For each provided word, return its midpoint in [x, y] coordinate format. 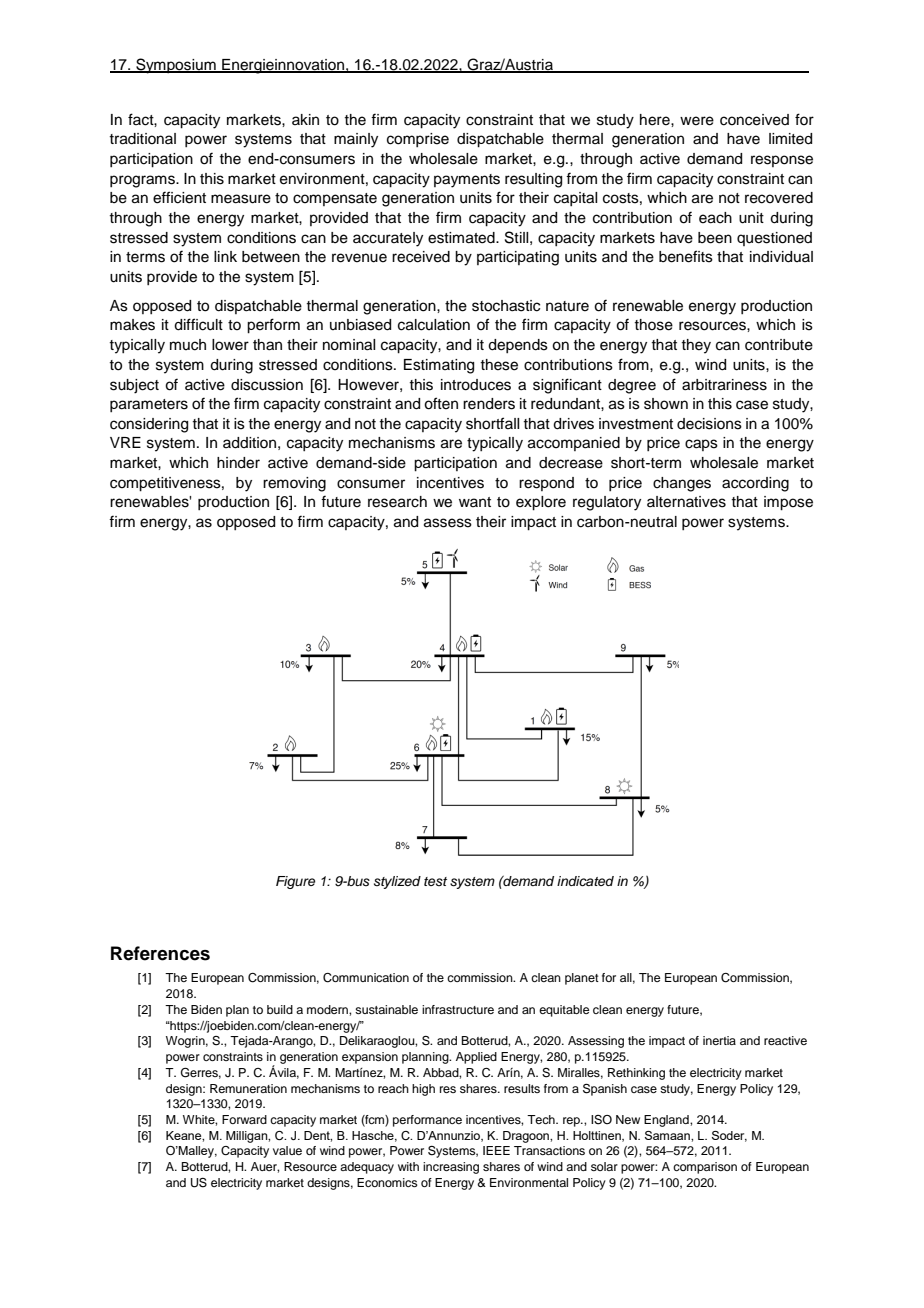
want [475, 502]
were [697, 121]
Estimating [439, 366]
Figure [295, 882]
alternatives [686, 502]
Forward [244, 1119]
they [696, 346]
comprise [418, 140]
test [435, 881]
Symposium [176, 66]
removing [294, 484]
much [188, 345]
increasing [451, 1168]
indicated [585, 881]
